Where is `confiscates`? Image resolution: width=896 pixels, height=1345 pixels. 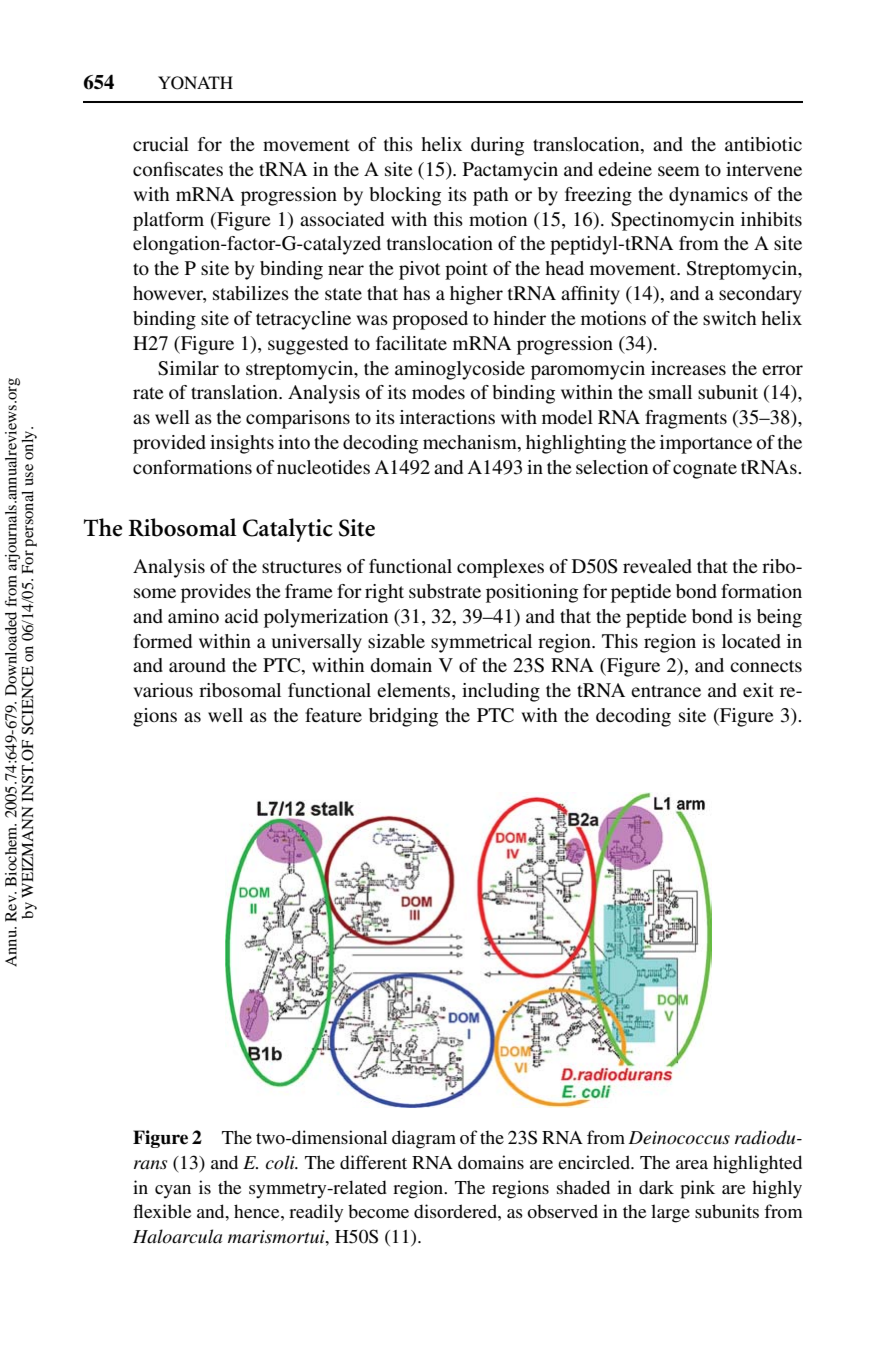 confiscates is located at coordinates (178, 169).
